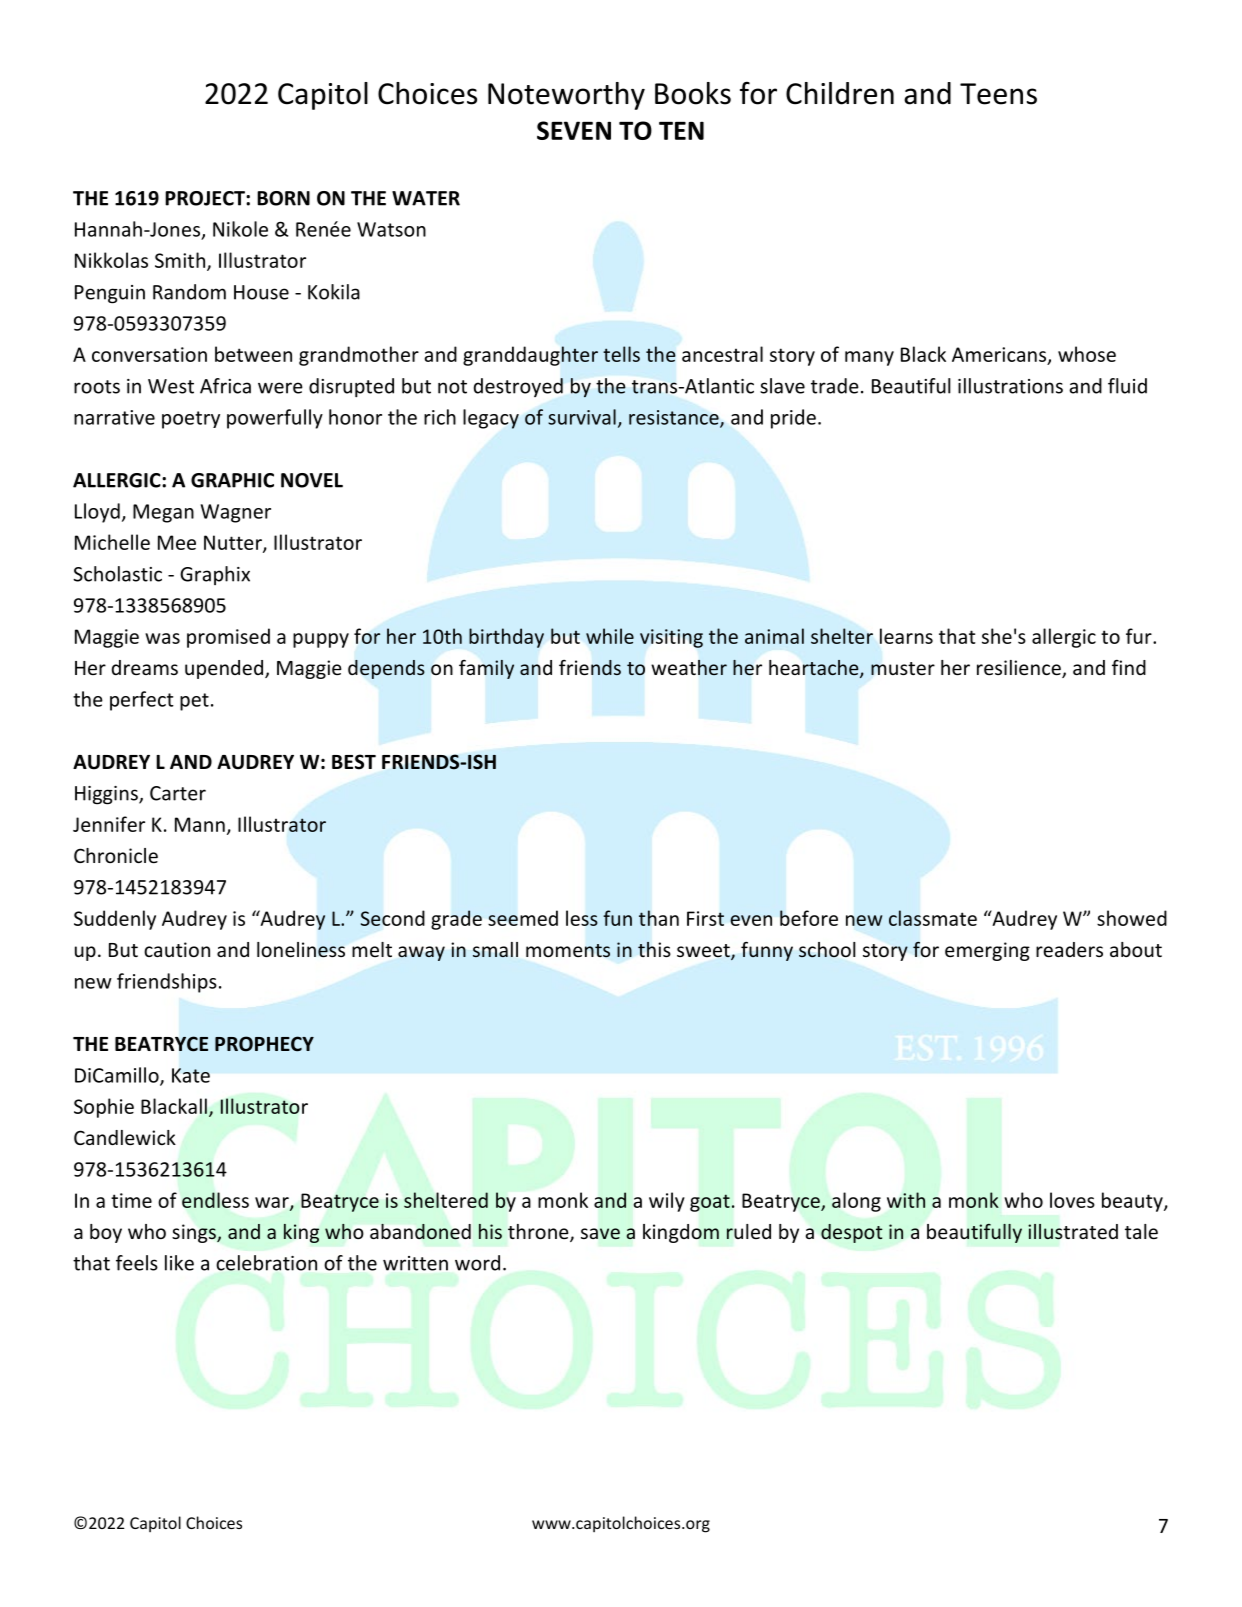 The image size is (1242, 1607). What do you see at coordinates (1020, 669) in the document?
I see `resilience` at bounding box center [1020, 669].
